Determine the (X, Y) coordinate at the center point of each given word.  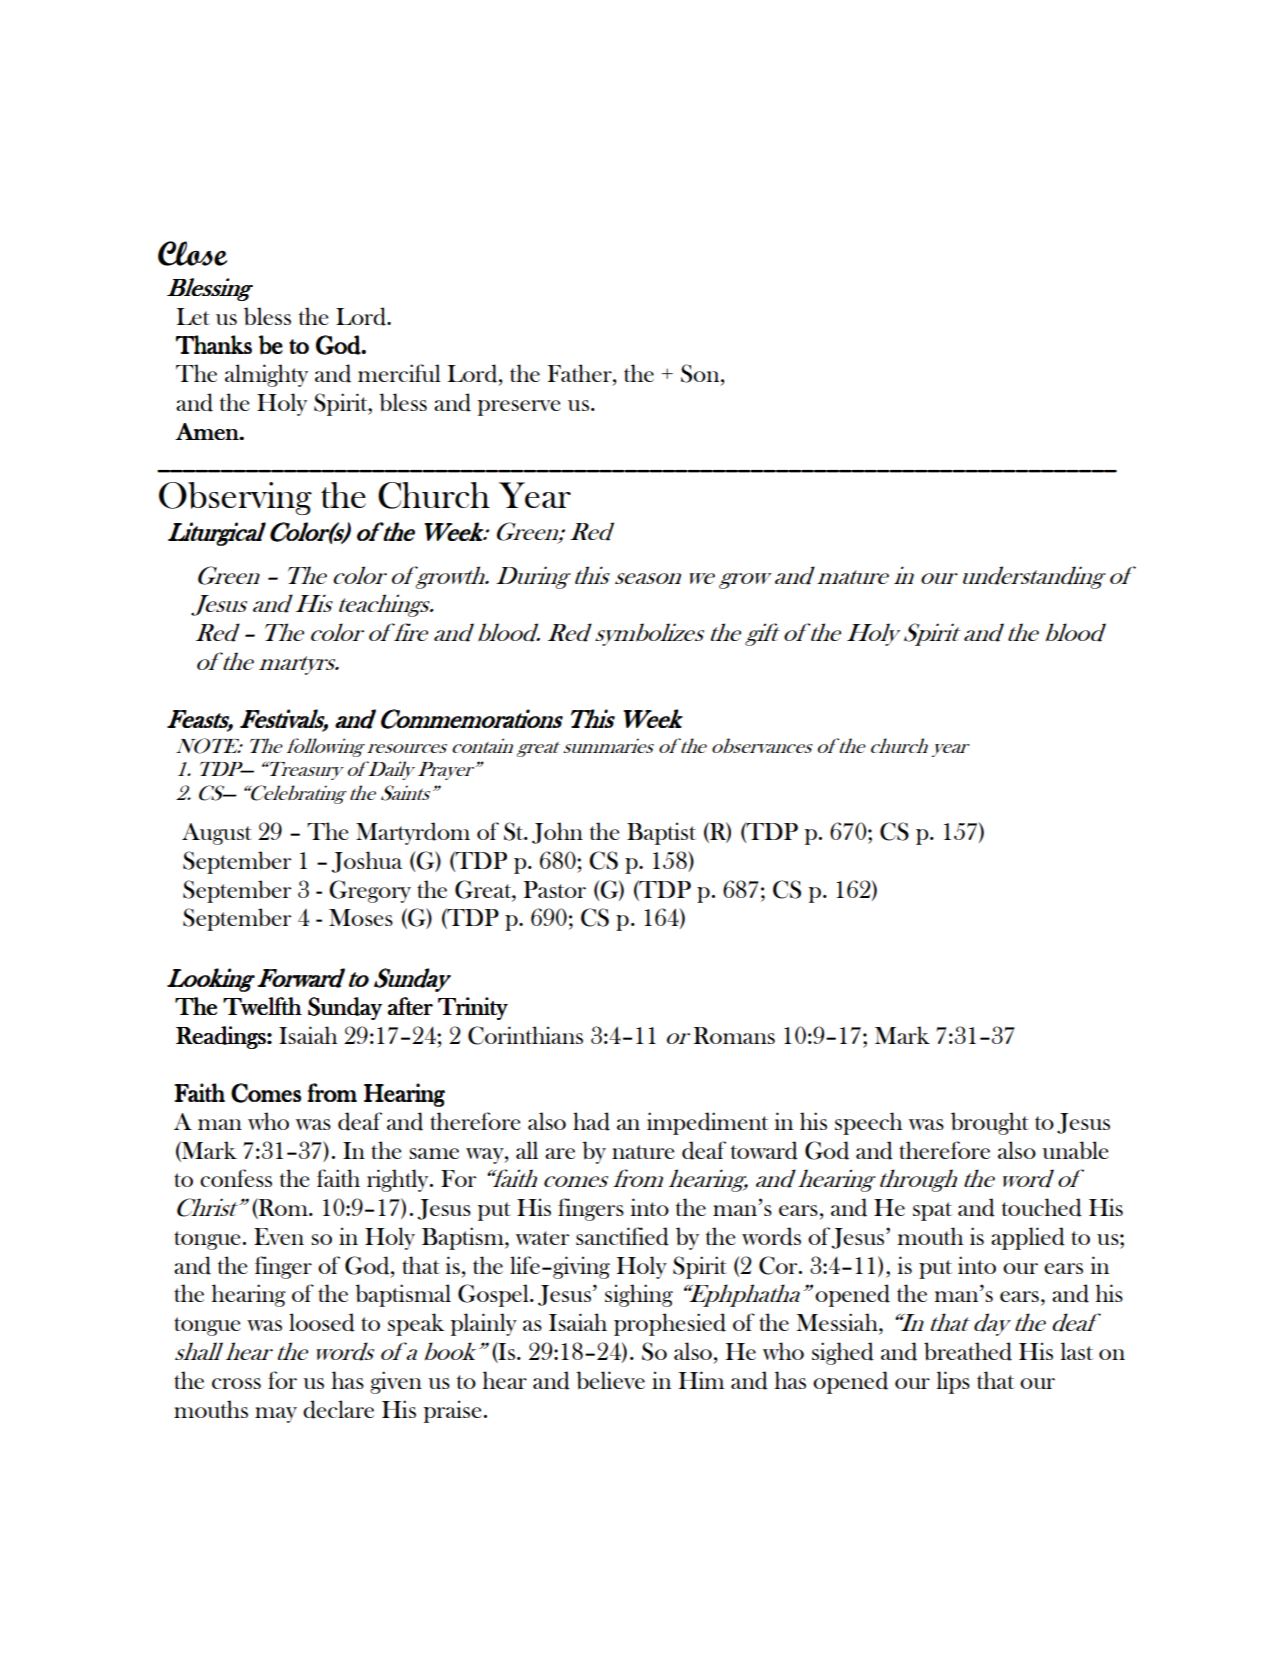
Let (193, 316)
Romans (734, 1035)
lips (953, 1382)
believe (610, 1380)
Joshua (366, 862)
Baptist (661, 833)
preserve (519, 408)
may (276, 1415)
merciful (399, 373)
